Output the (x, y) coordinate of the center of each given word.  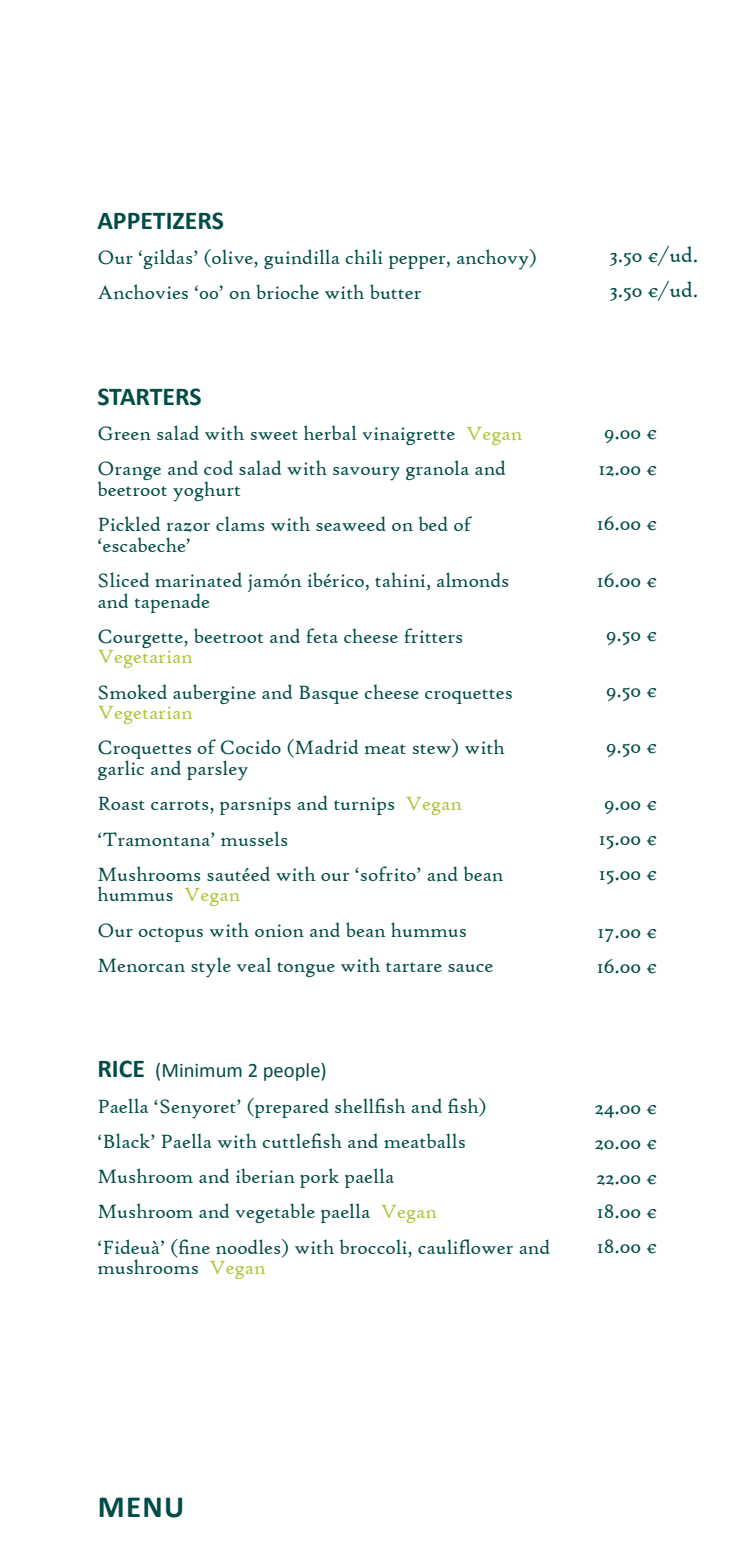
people (293, 1072)
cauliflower (465, 1246)
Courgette (141, 638)
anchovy (494, 259)
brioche (287, 291)
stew (432, 750)
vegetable (275, 1213)
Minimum (202, 1071)
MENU (140, 1507)
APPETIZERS (160, 221)
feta (322, 635)
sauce (470, 968)
